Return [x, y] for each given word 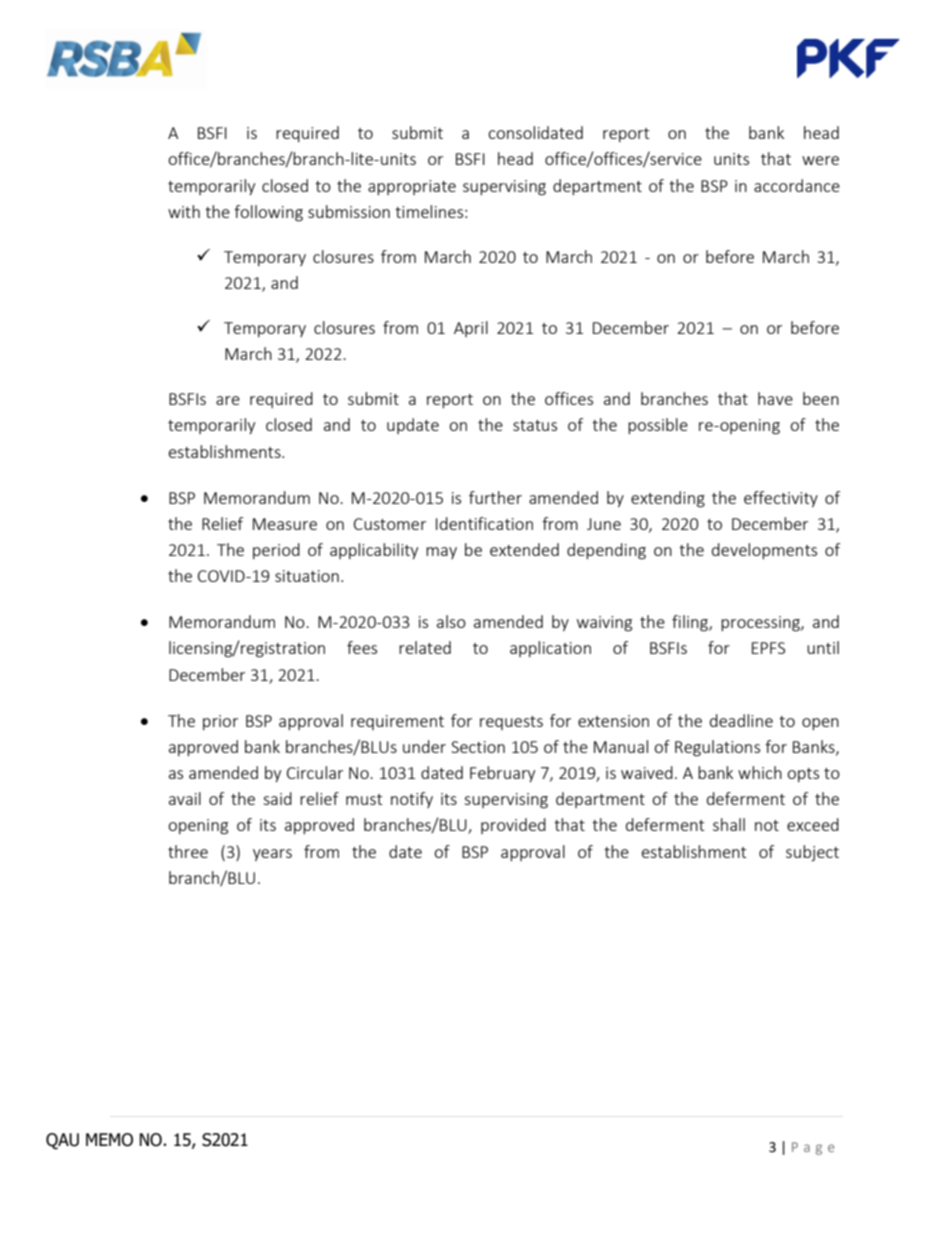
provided [513, 826]
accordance [797, 185]
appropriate [412, 187]
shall [729, 824]
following [268, 213]
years [272, 855]
